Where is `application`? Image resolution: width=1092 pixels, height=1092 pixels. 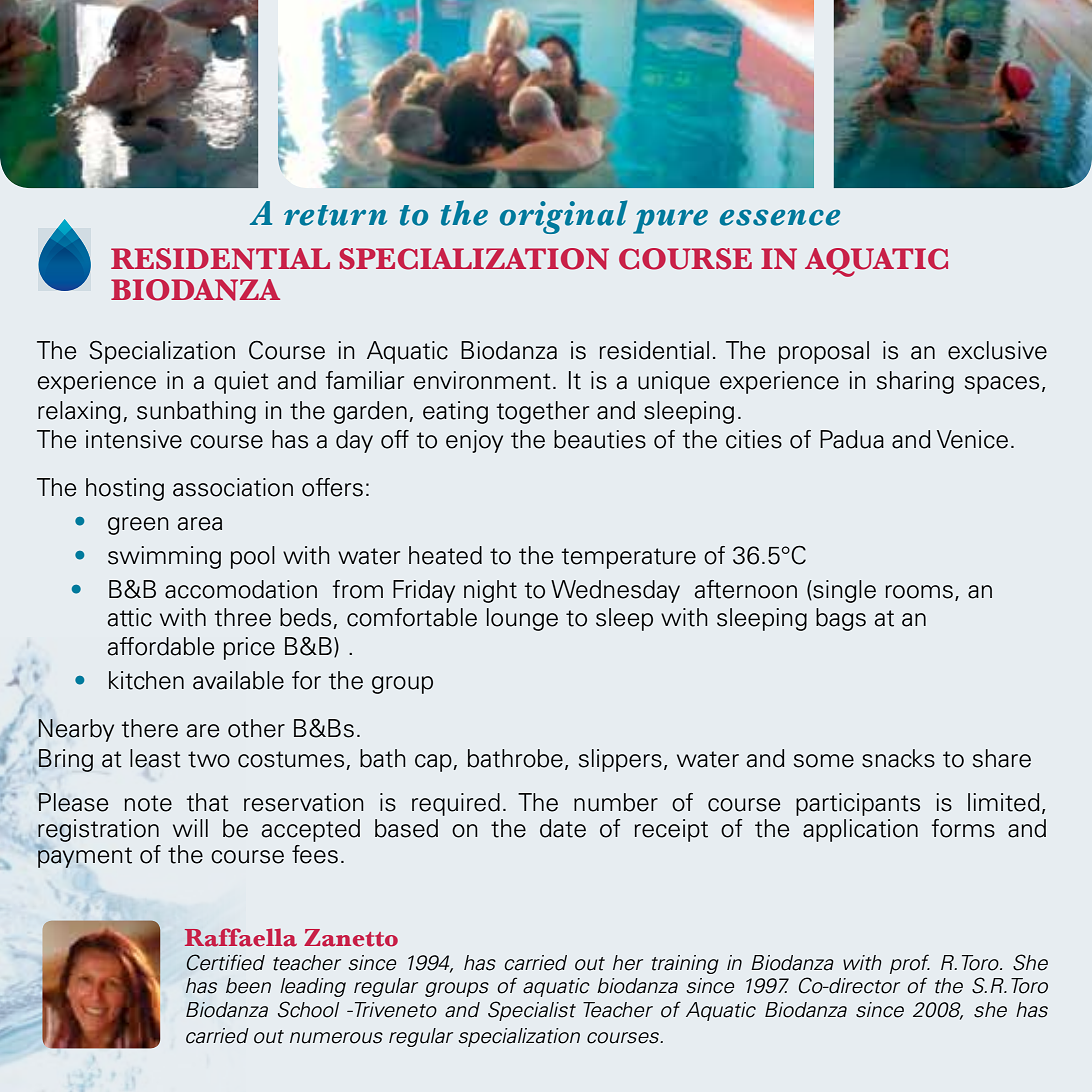
application is located at coordinates (860, 830).
